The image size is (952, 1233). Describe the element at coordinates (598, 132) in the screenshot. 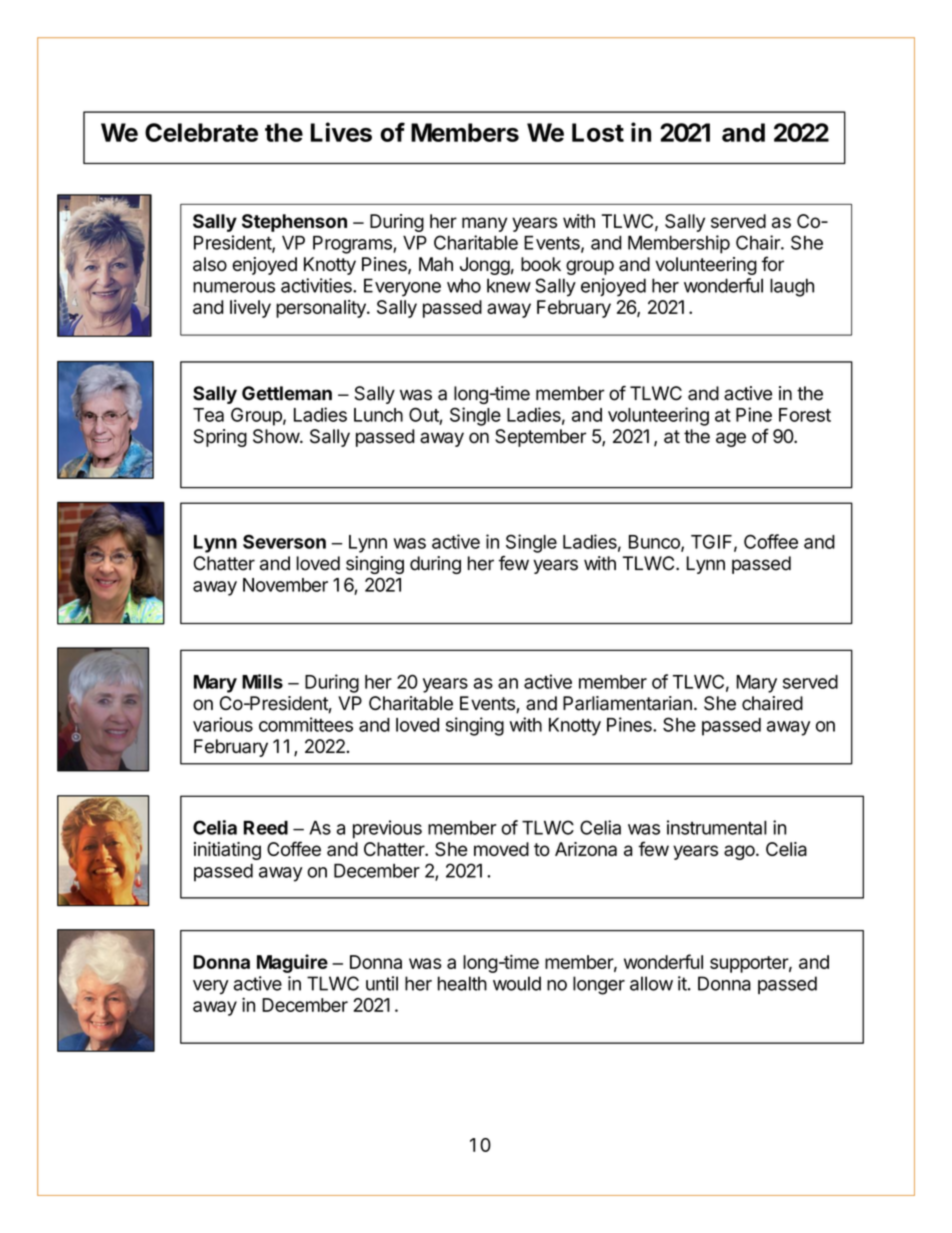

I see `Lost` at that location.
